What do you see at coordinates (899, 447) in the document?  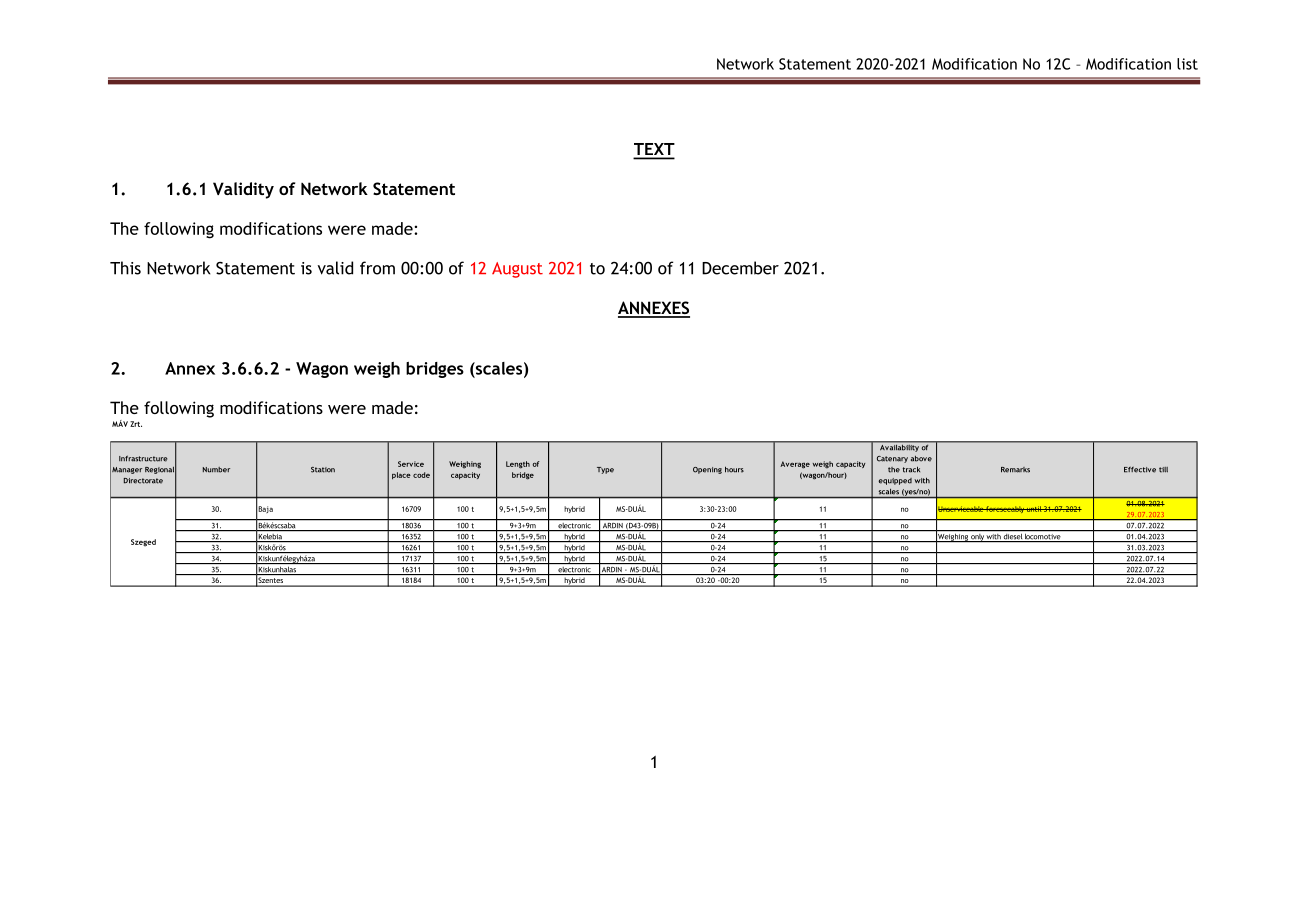 I see `Availability` at bounding box center [899, 447].
